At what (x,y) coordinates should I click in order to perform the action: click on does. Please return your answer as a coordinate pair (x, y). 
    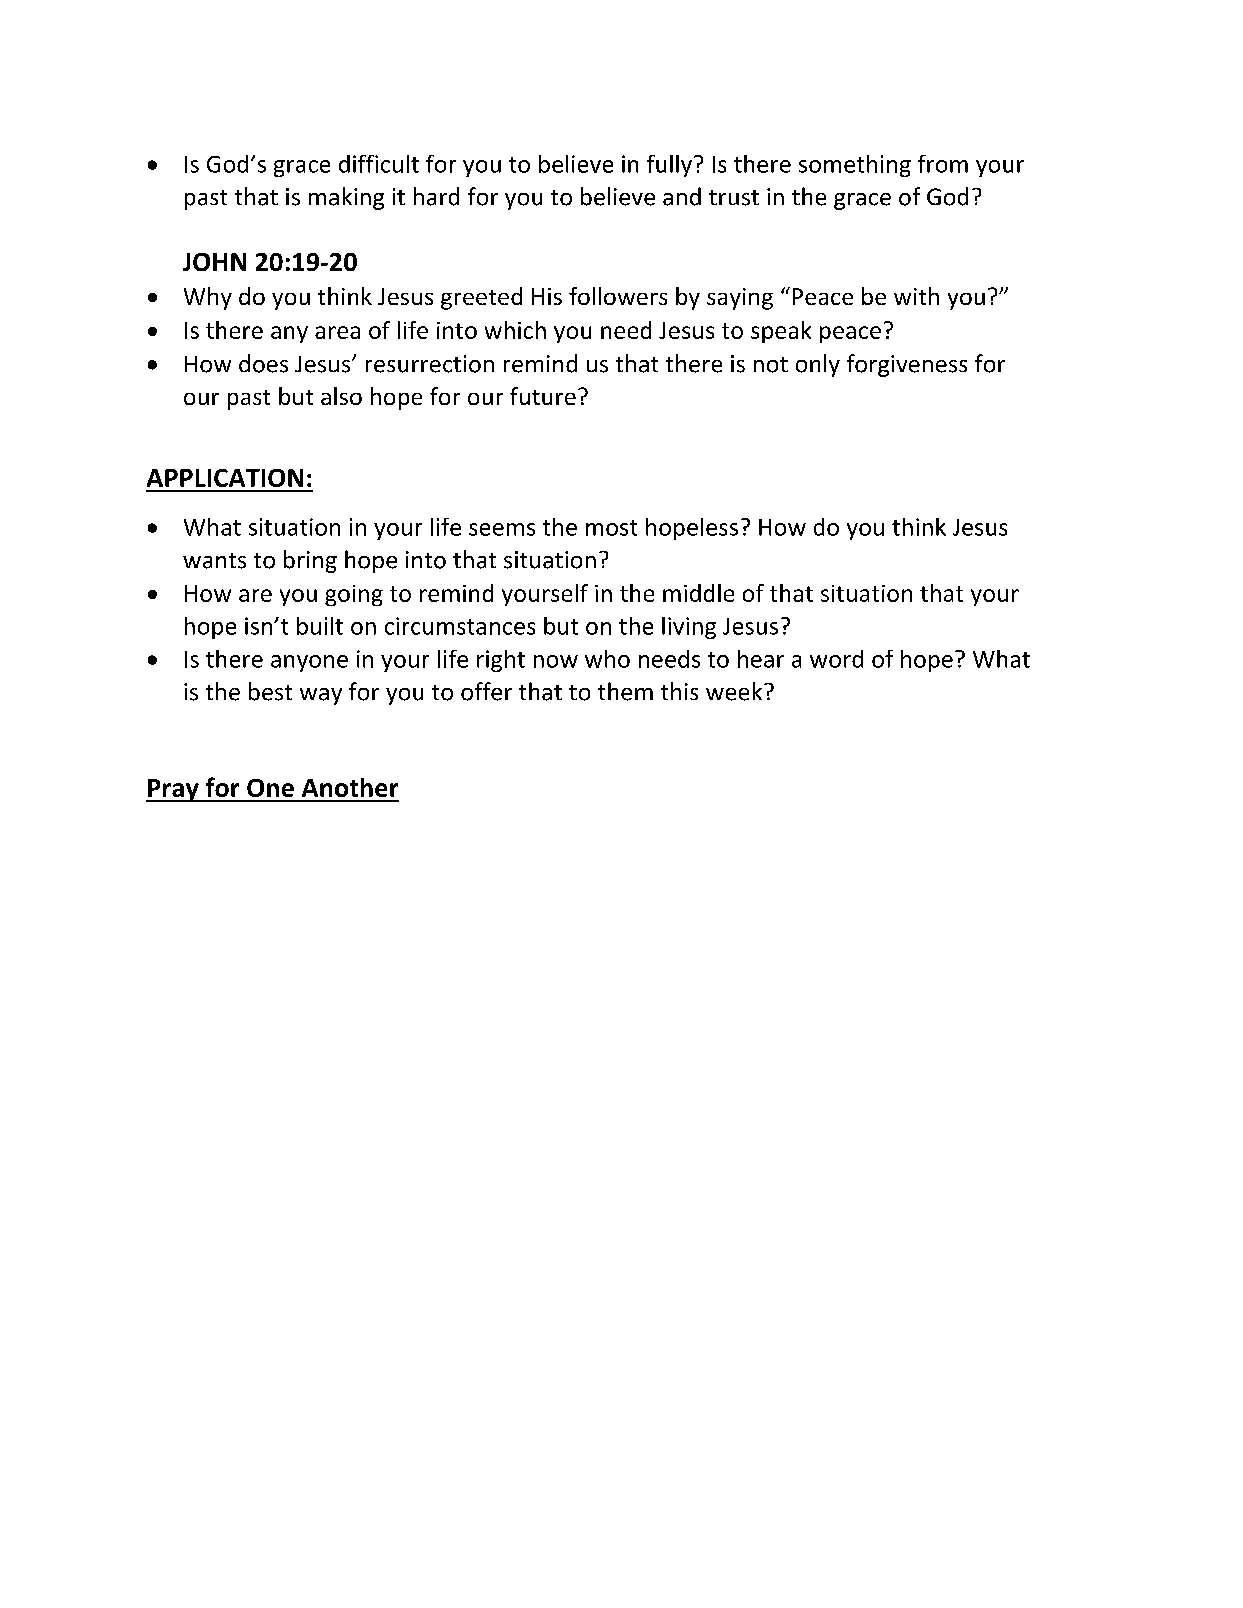
    Looking at the image, I should click on (263, 363).
